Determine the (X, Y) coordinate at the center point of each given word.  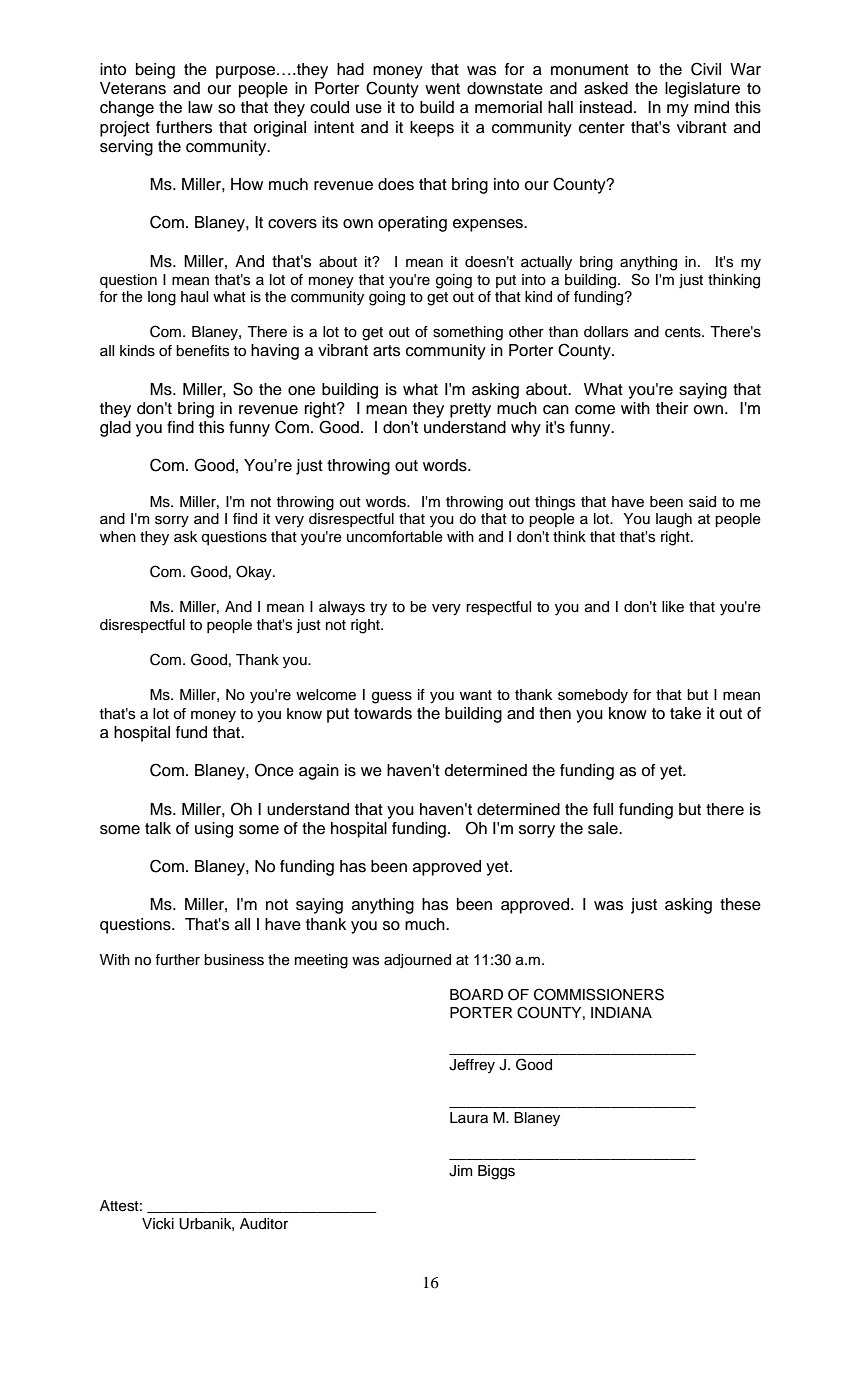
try (378, 609)
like (673, 607)
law (200, 107)
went (442, 89)
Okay (255, 573)
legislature (702, 90)
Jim (460, 1171)
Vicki (158, 1224)
